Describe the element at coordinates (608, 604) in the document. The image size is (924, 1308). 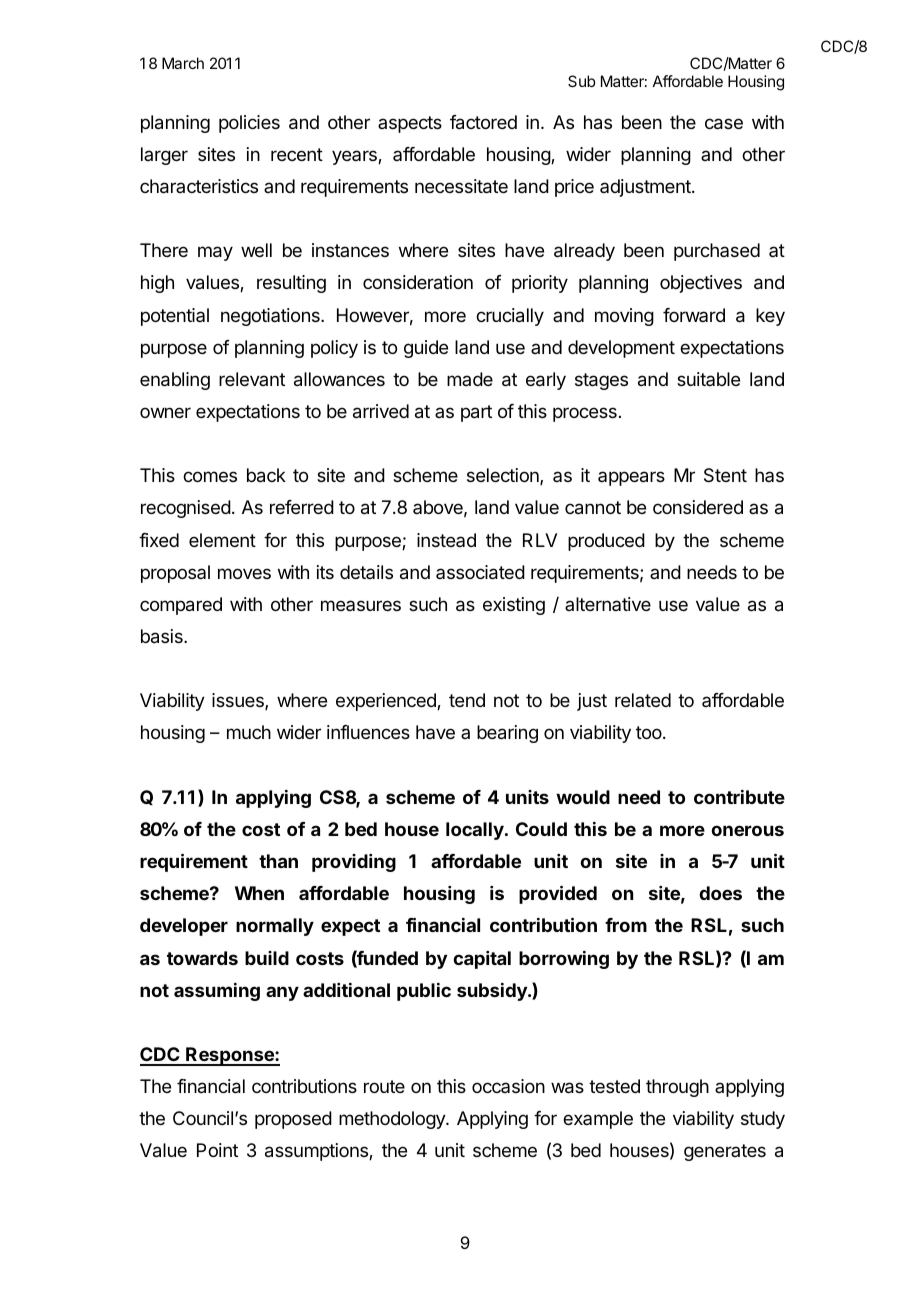
I see `alternative` at that location.
